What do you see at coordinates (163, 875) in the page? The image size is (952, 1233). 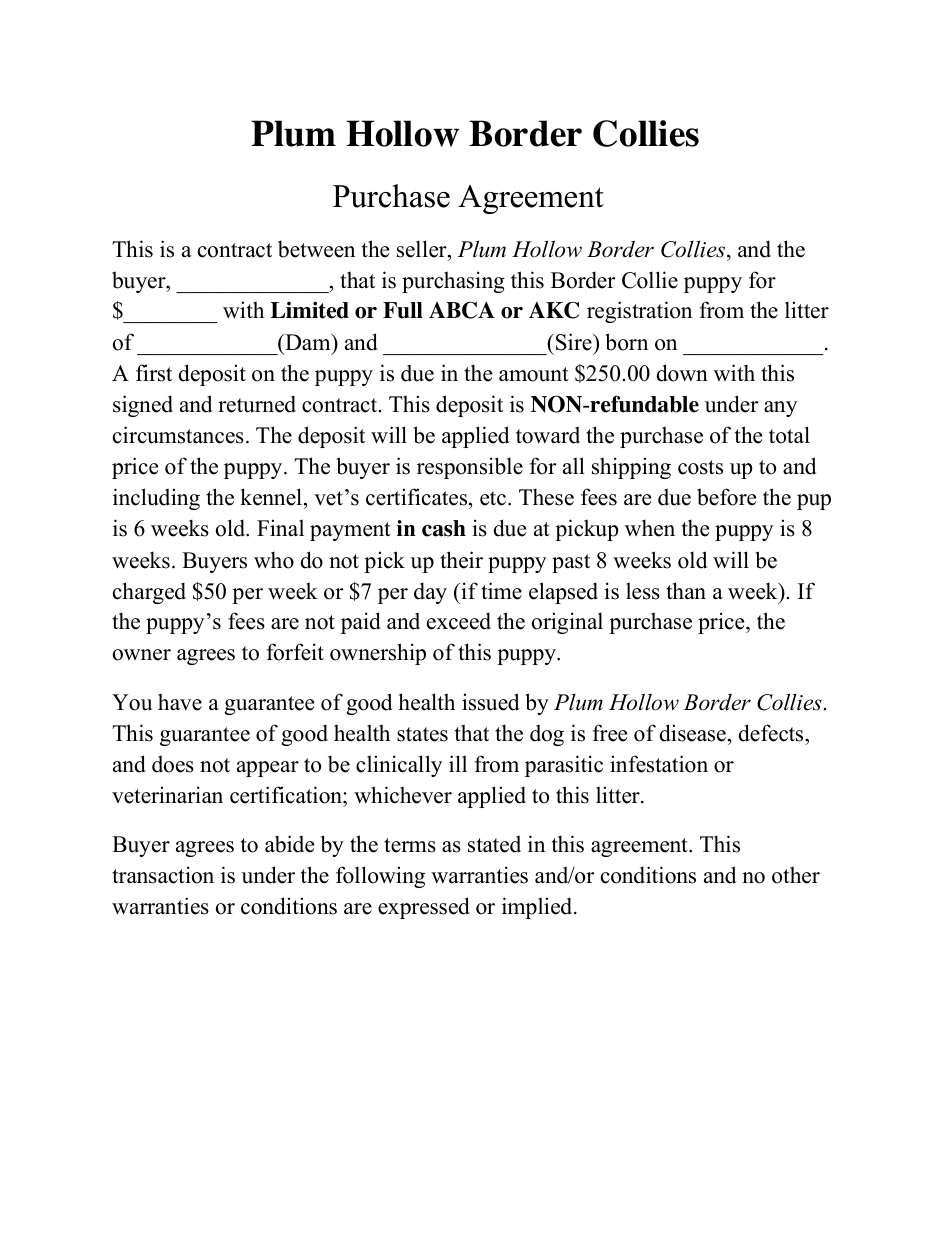 I see `transaction` at bounding box center [163, 875].
